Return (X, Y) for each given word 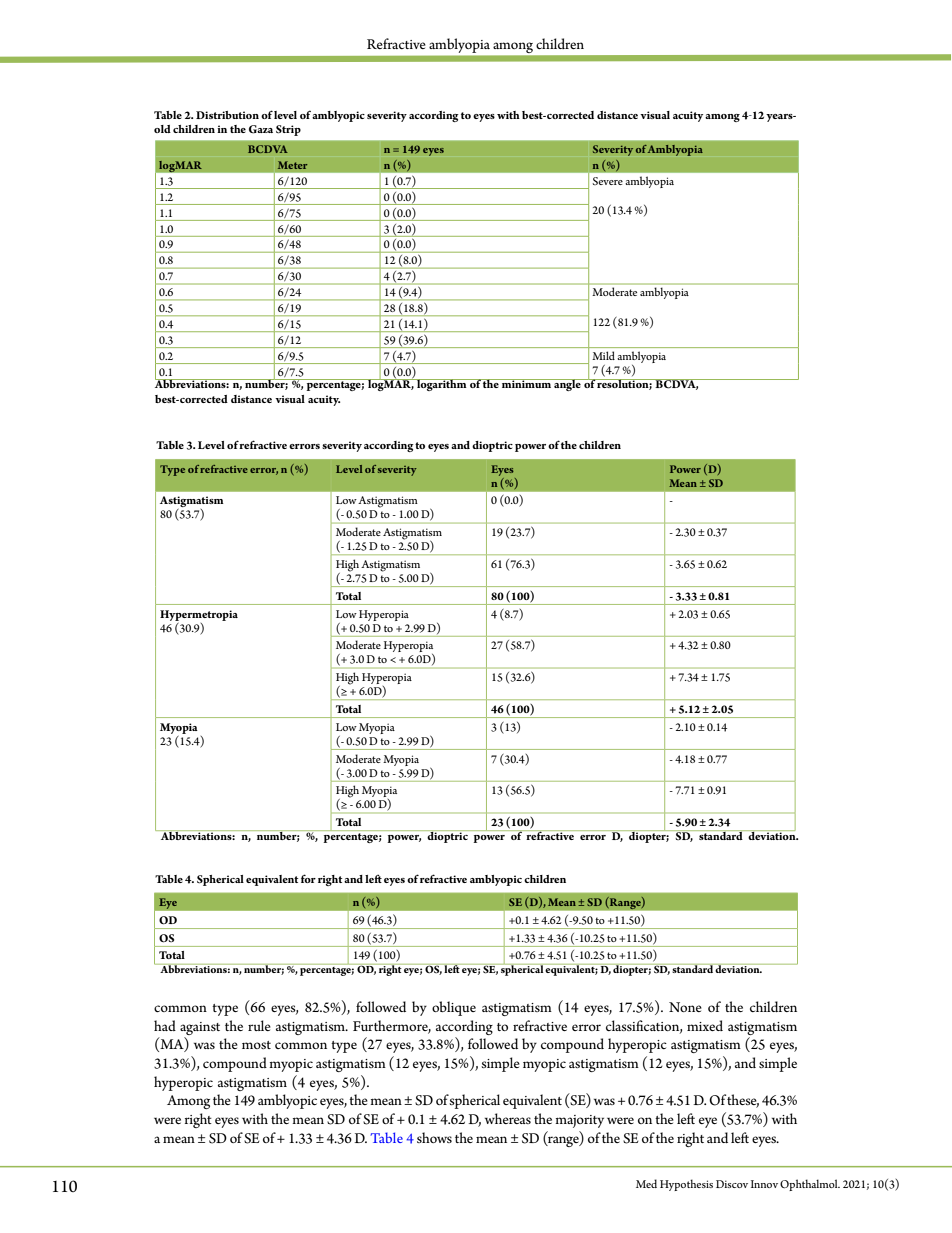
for (308, 878)
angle (567, 385)
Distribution (227, 115)
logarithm (442, 385)
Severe (608, 181)
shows (434, 1137)
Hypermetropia (199, 615)
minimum (526, 383)
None (685, 1007)
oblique (454, 1008)
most (256, 1045)
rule (259, 1025)
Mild (604, 355)
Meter (293, 165)
